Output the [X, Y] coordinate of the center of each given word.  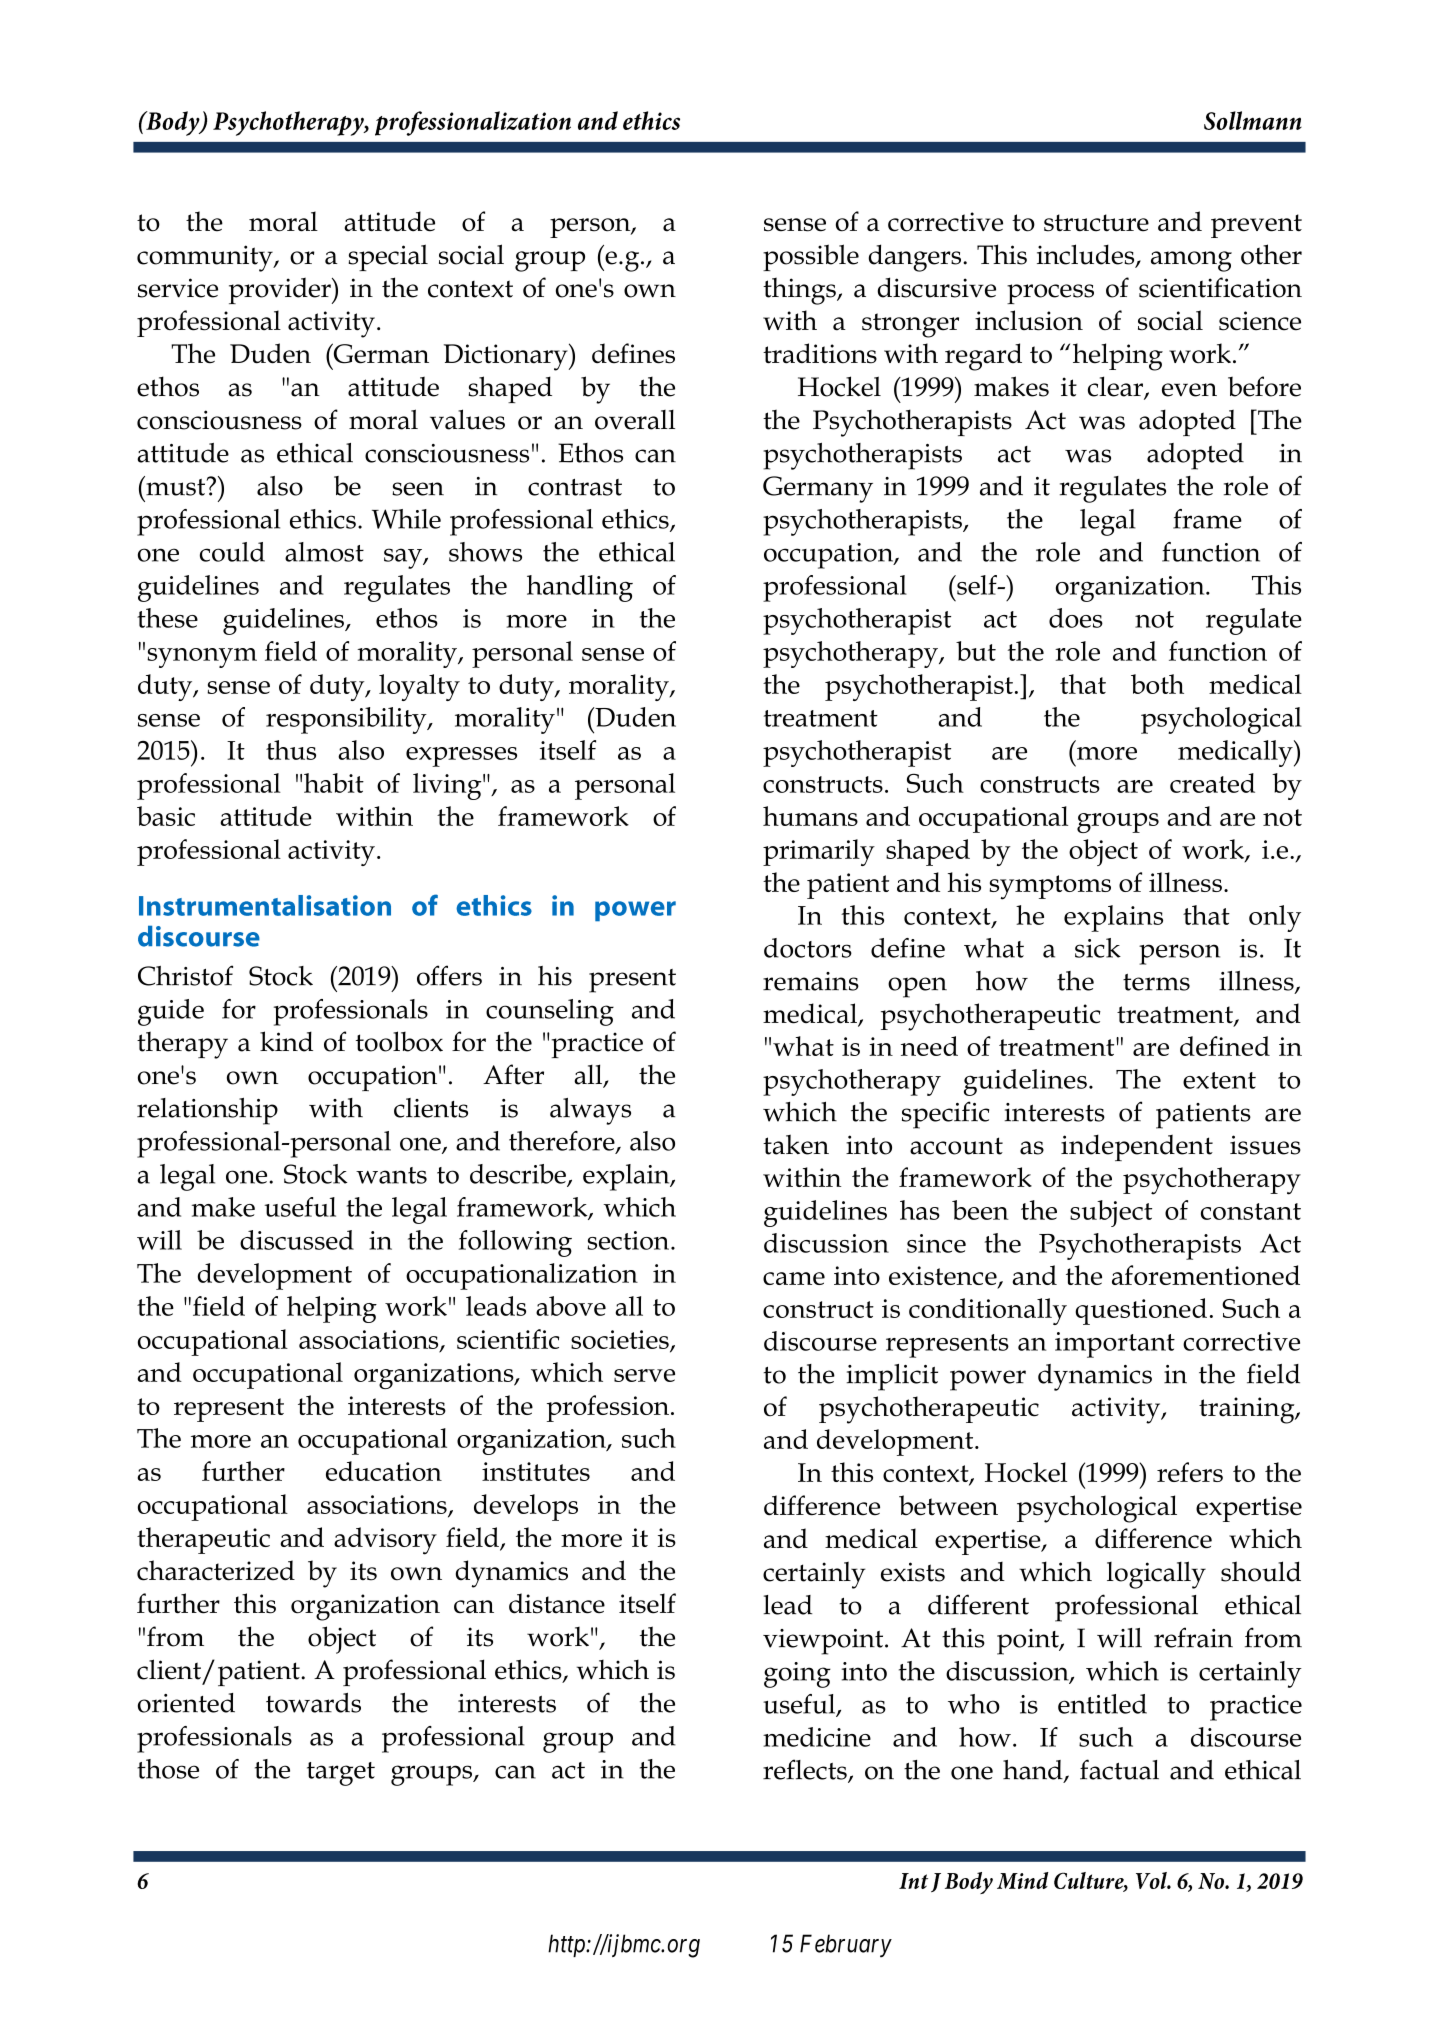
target [341, 1774]
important [1115, 1345]
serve [644, 1375]
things [800, 291]
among [1191, 261]
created [1212, 783]
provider [281, 291]
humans [810, 816]
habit [334, 783]
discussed [297, 1240]
